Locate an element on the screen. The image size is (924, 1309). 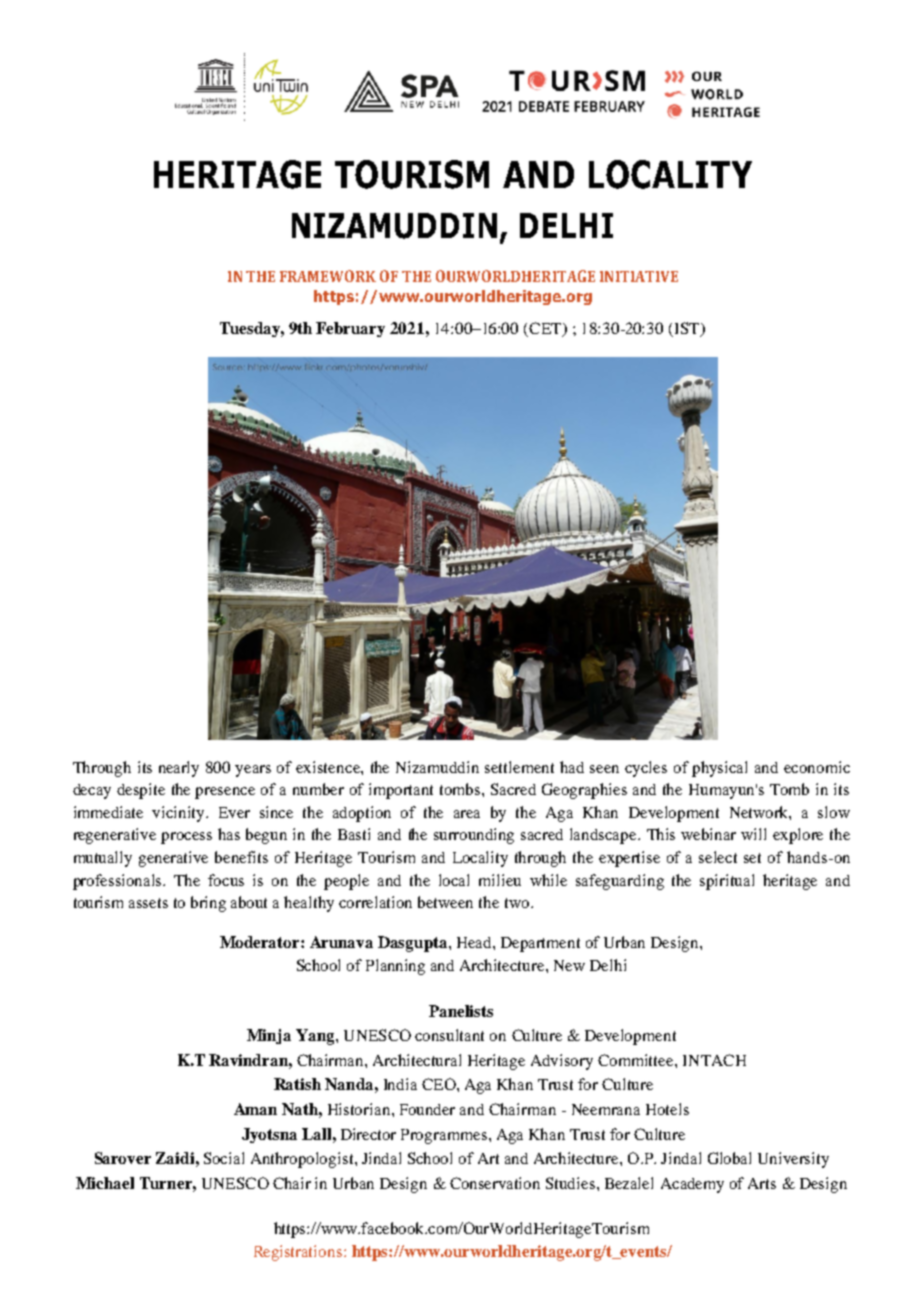
INITIATIVE is located at coordinates (639, 276).
